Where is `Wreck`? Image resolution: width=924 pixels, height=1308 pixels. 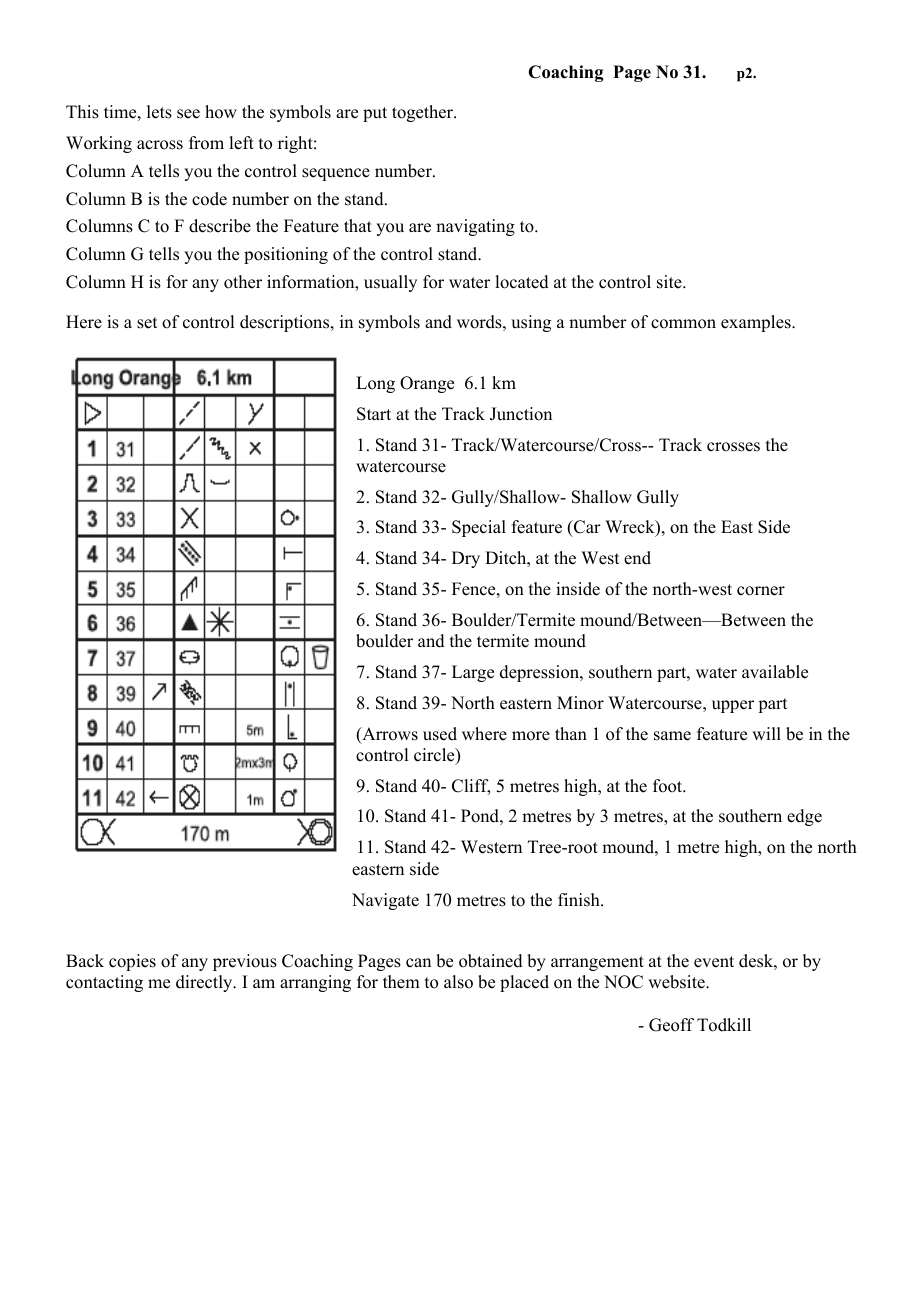 Wreck is located at coordinates (631, 528).
